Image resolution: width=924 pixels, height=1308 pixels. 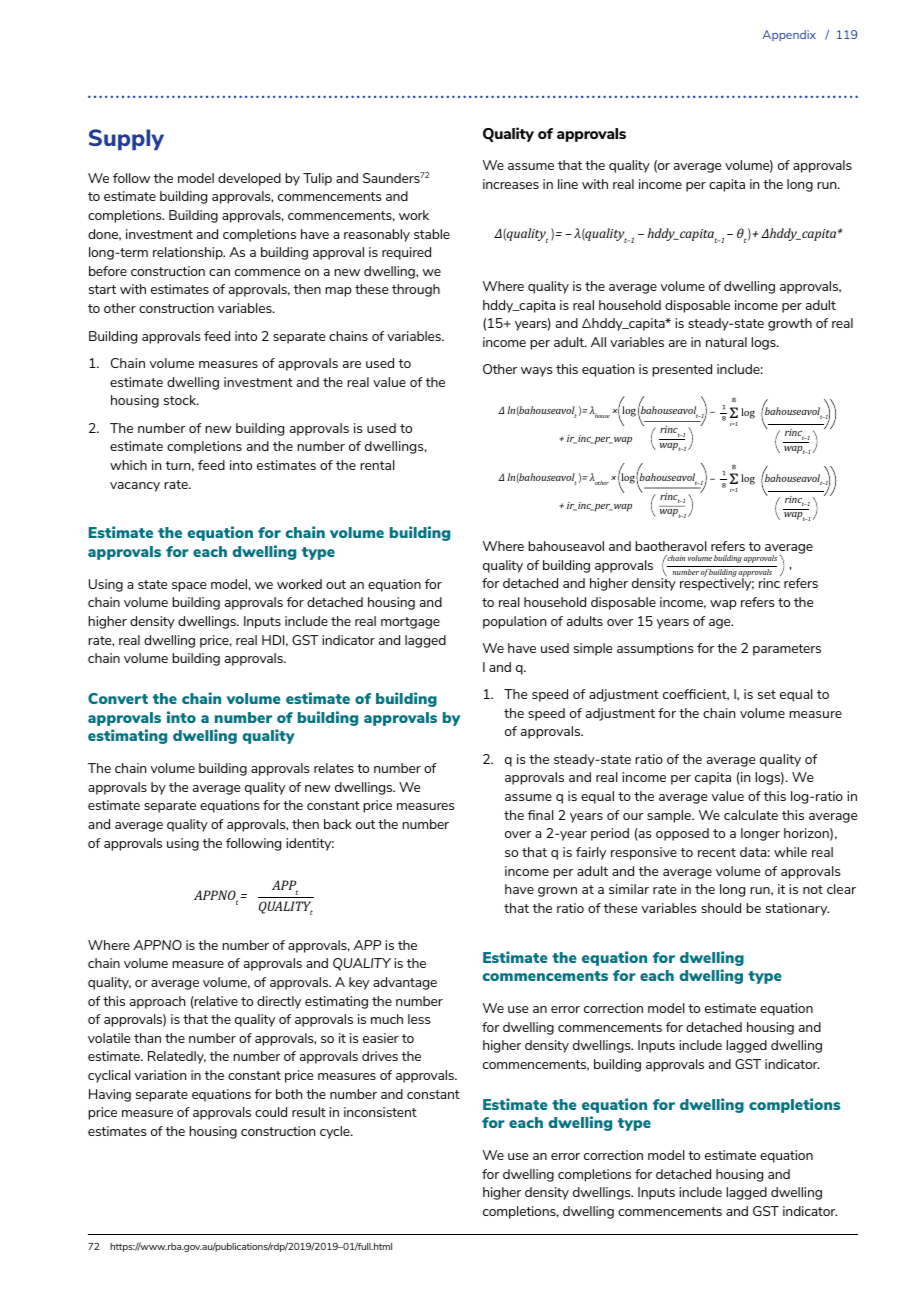 I want to click on inconsistent, so click(x=380, y=1112).
